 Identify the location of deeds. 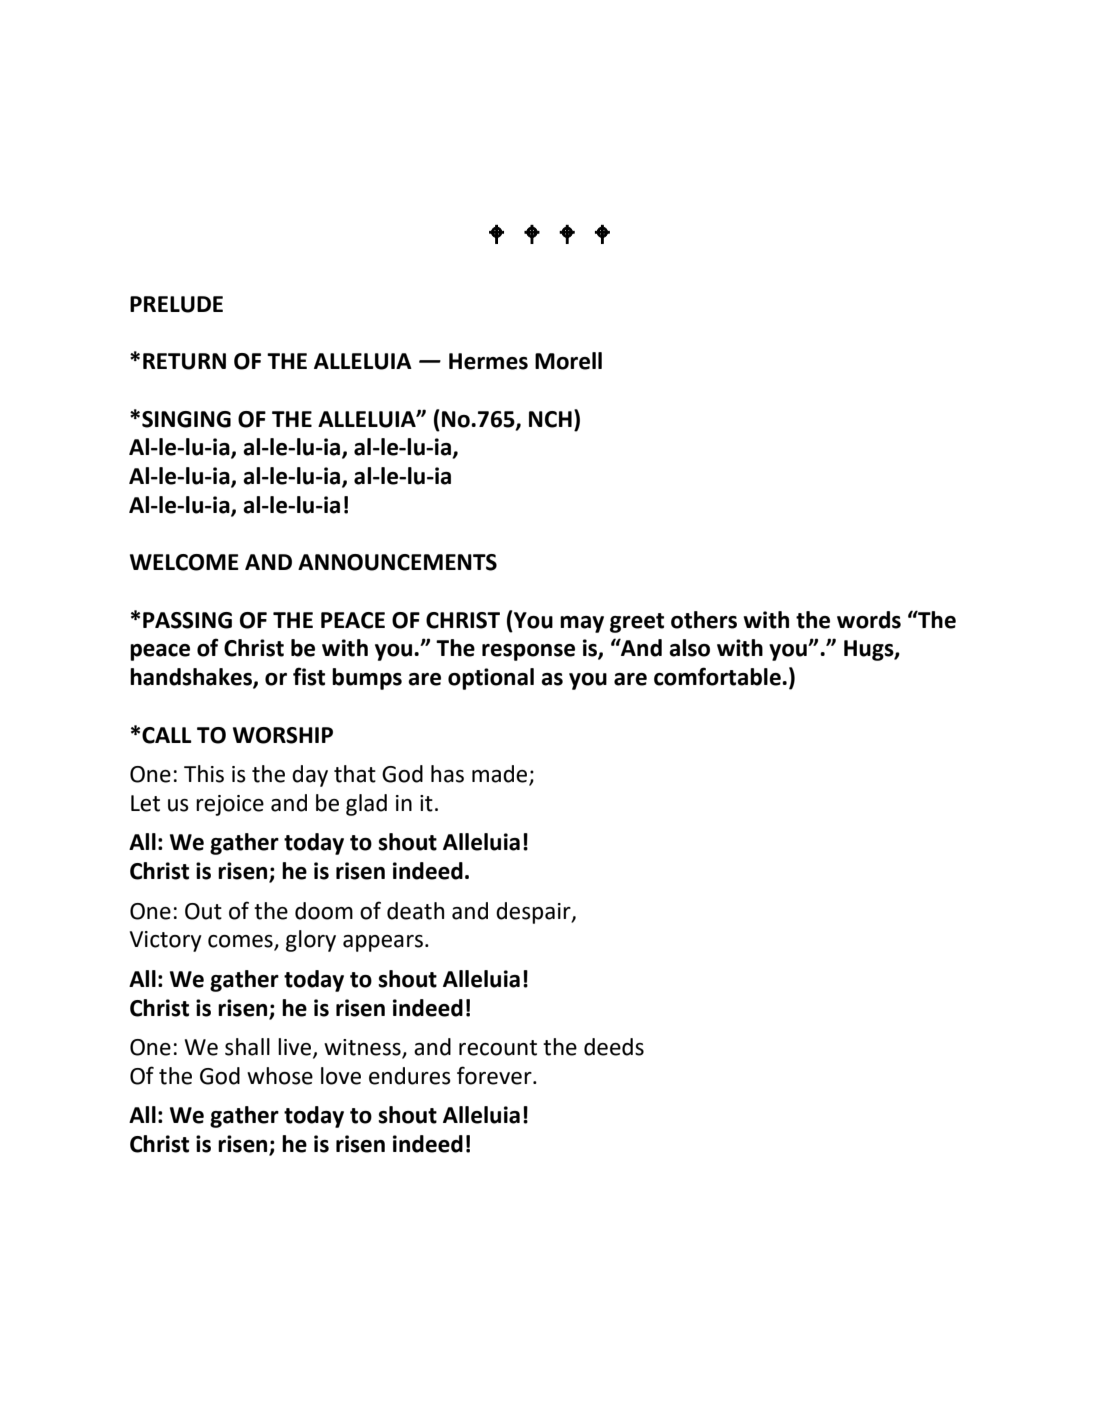
(614, 1047).
